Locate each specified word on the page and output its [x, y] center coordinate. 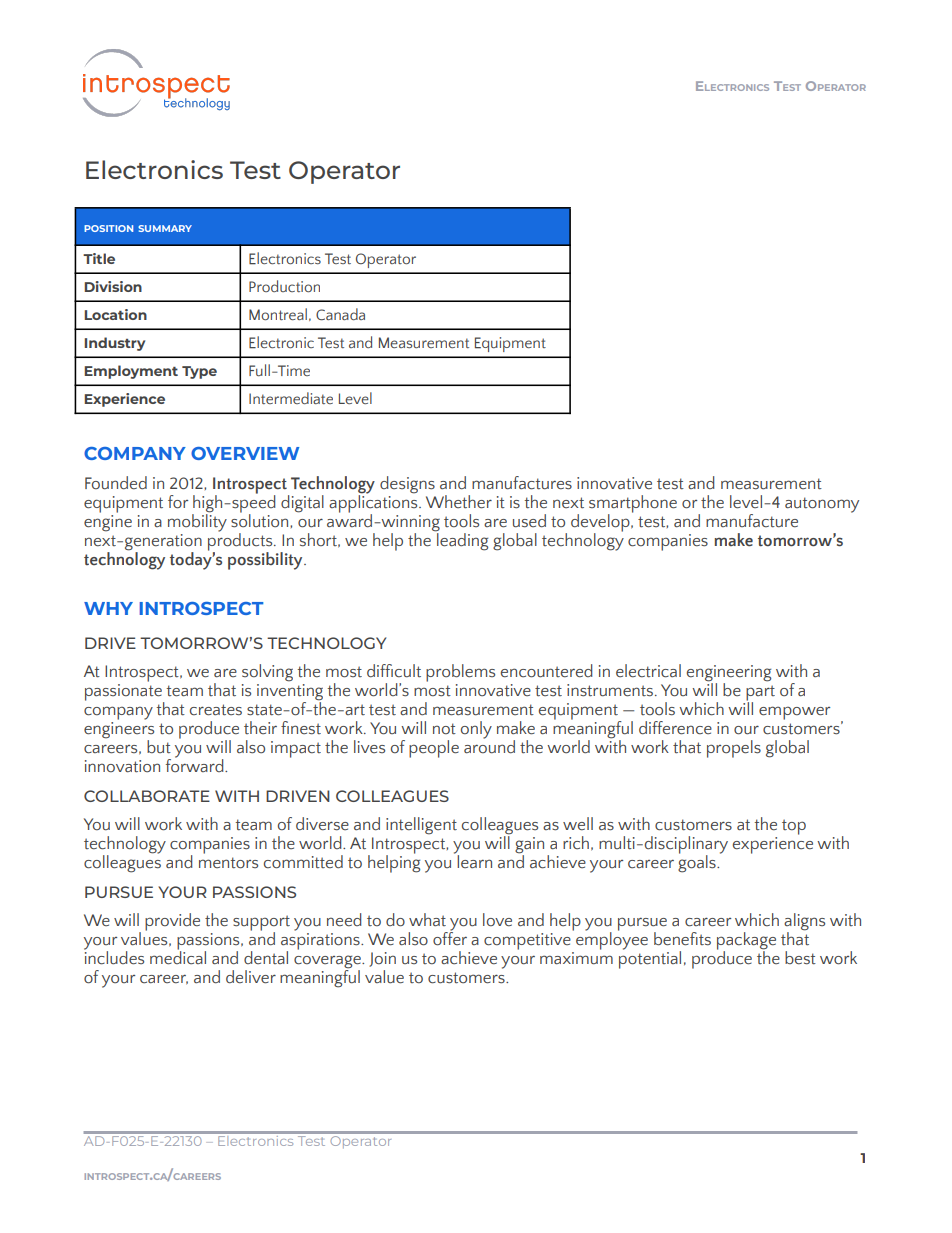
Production [284, 286]
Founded [116, 483]
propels [734, 749]
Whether [459, 502]
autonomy [822, 505]
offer [450, 938]
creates [216, 710]
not [444, 729]
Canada [340, 314]
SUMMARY [165, 228]
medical [178, 957]
